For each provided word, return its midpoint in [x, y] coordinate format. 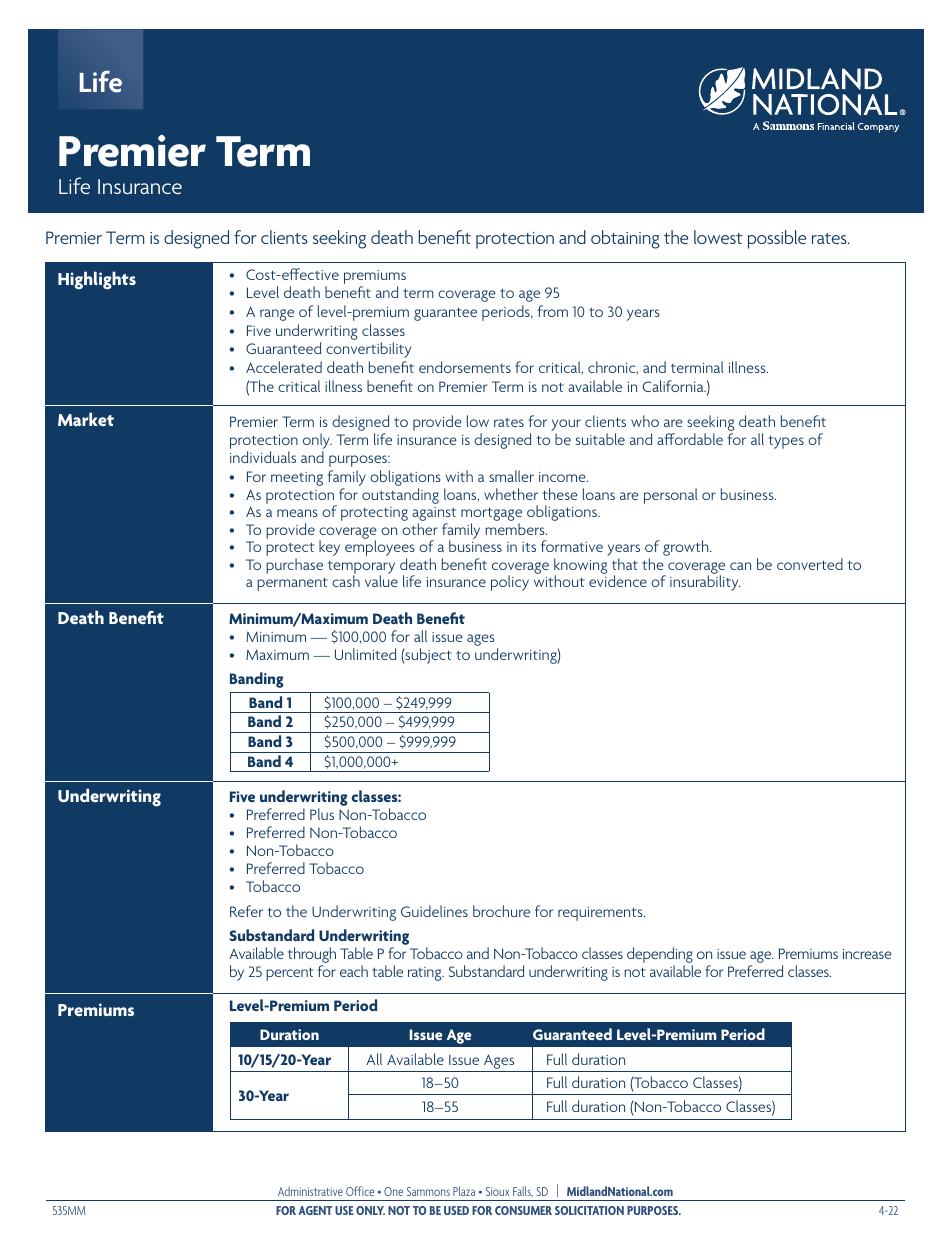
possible [777, 239]
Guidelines [434, 911]
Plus [322, 814]
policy [510, 583]
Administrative [310, 1191]
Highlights [97, 280]
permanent [292, 584]
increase [867, 954]
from [553, 311]
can [740, 566]
